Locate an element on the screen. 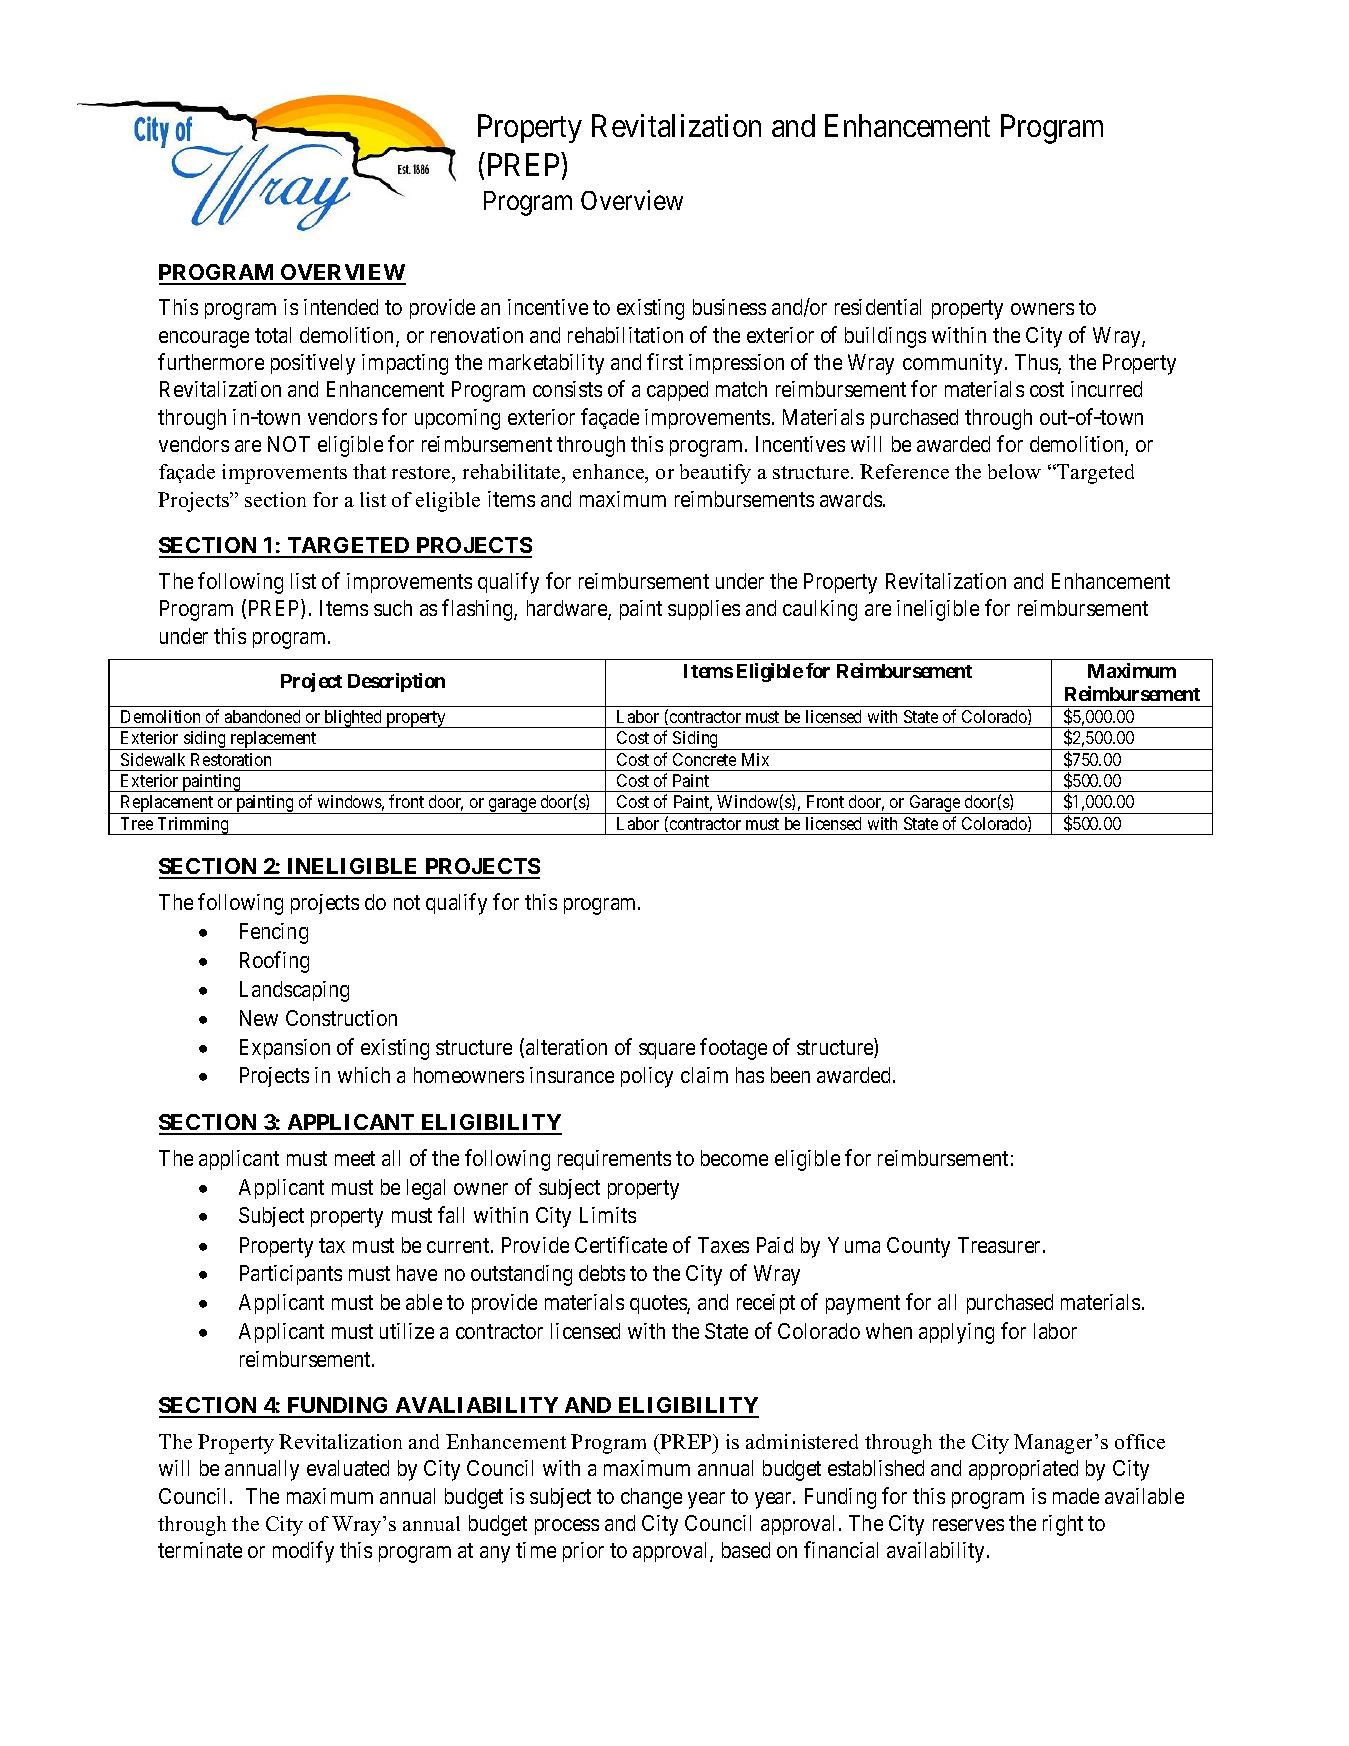  community is located at coordinates (952, 364).
